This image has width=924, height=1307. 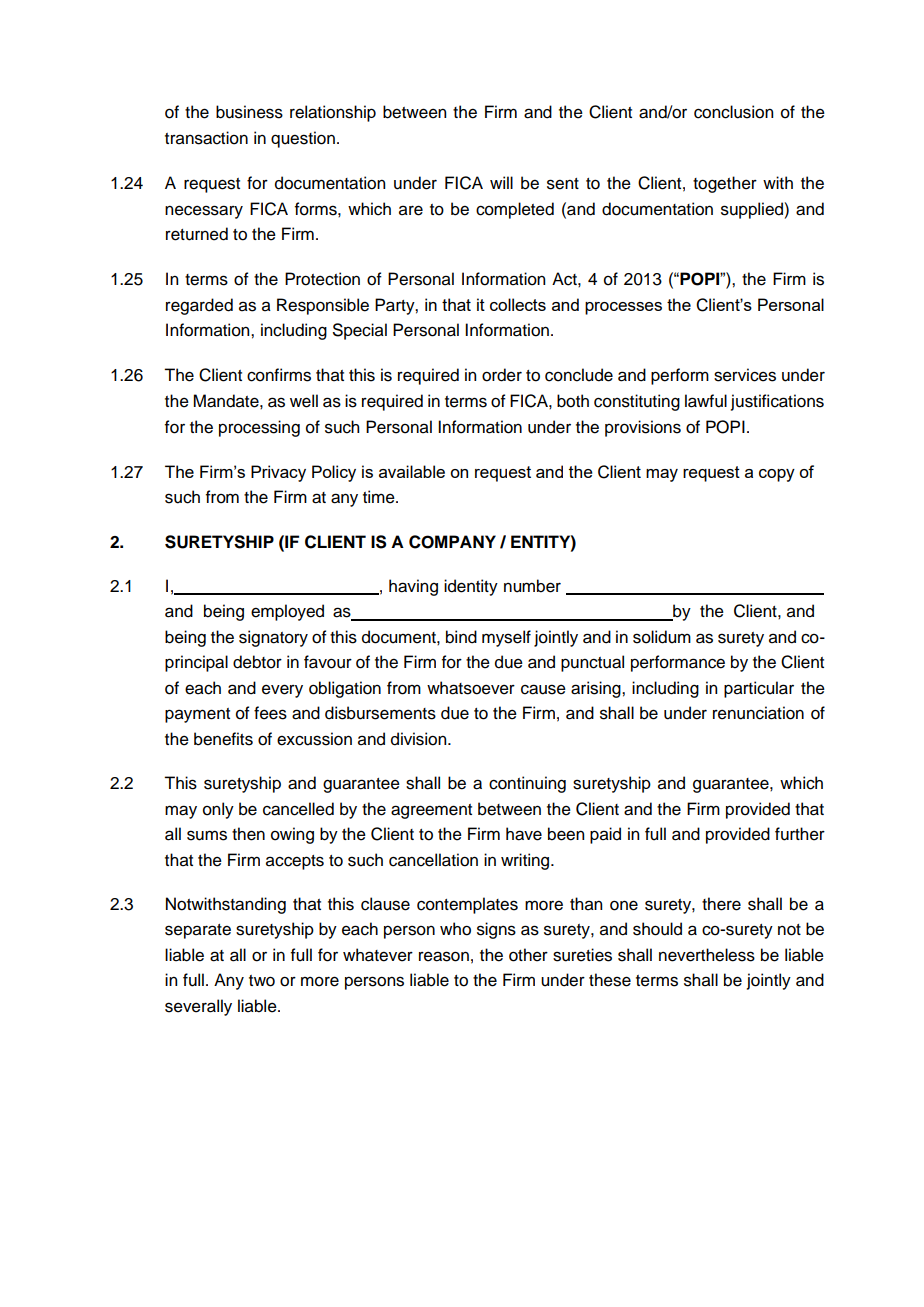 I want to click on fees, so click(x=270, y=713).
